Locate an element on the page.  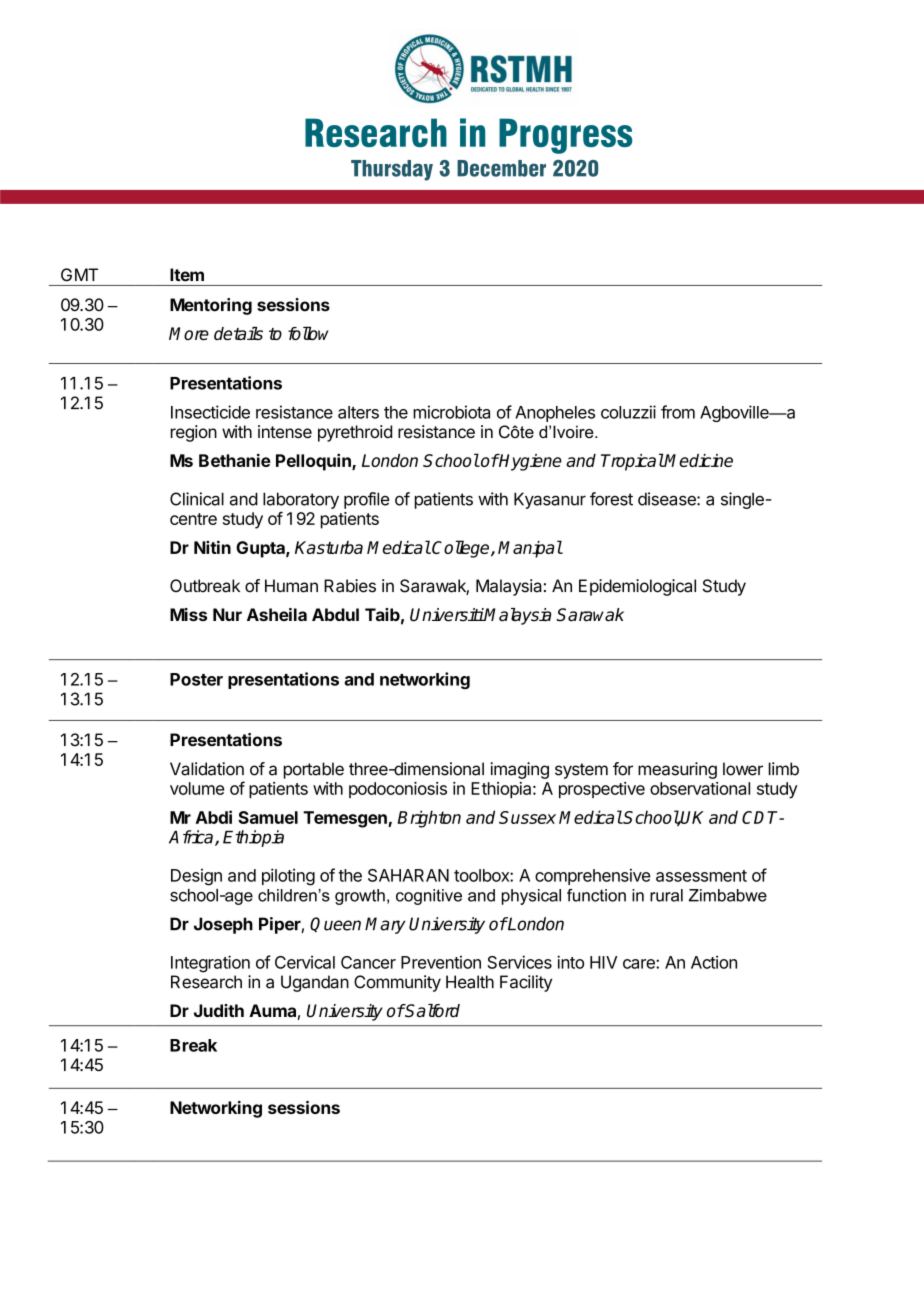
Abdul is located at coordinates (335, 614).
